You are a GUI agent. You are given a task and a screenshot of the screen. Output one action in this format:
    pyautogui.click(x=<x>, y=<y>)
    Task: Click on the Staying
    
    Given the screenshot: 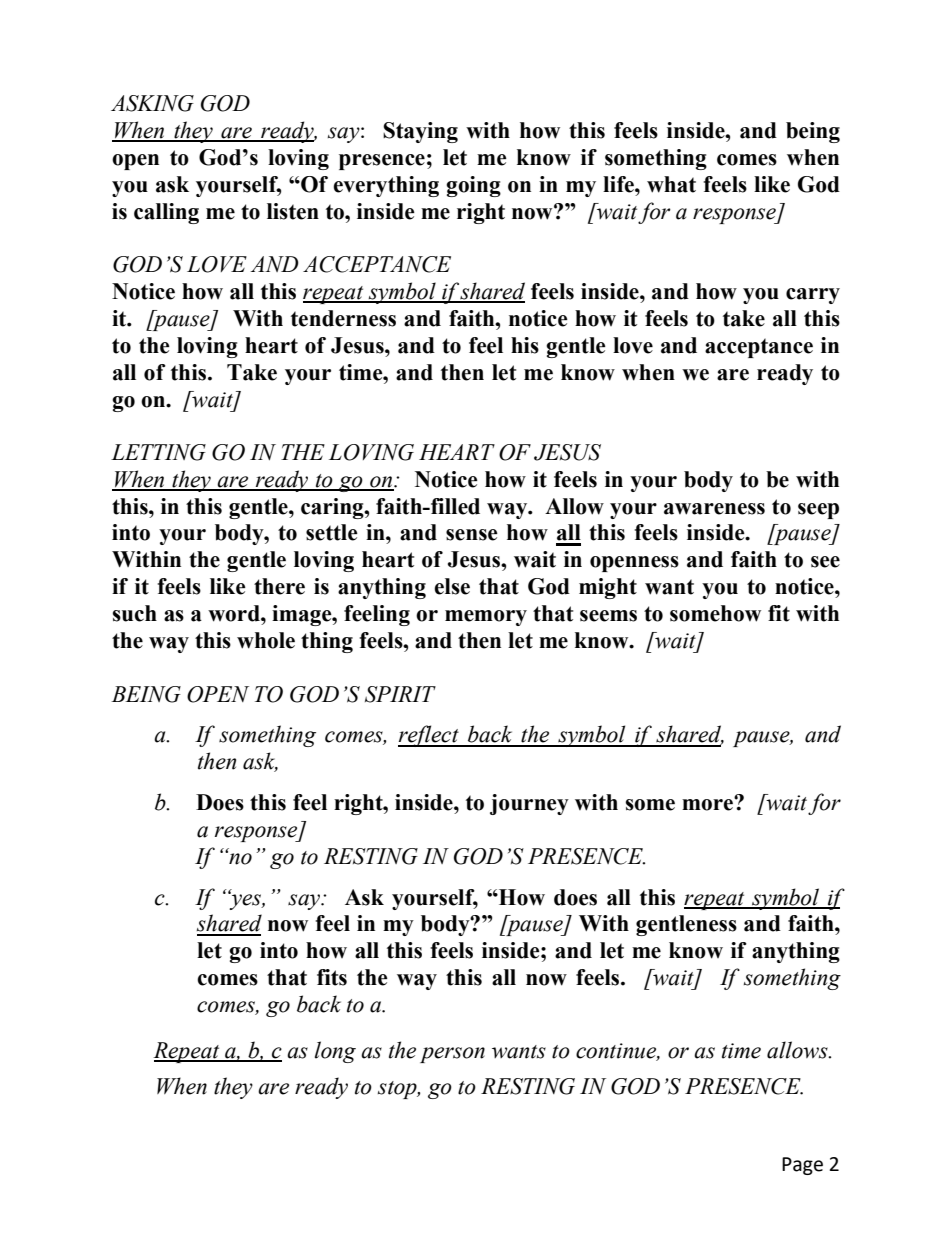 What is the action you would take?
    pyautogui.click(x=420, y=132)
